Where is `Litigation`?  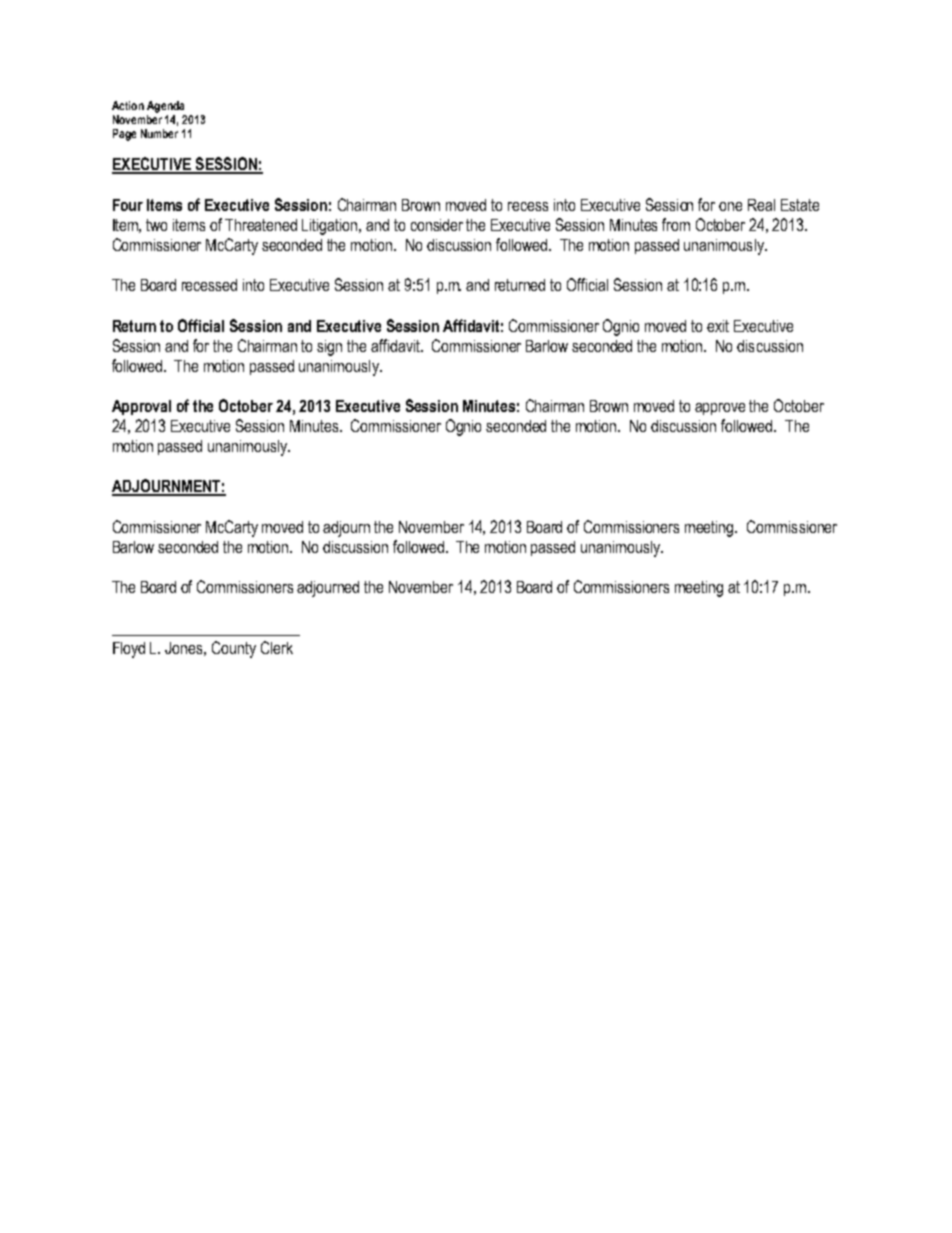
Litigation is located at coordinates (331, 227).
